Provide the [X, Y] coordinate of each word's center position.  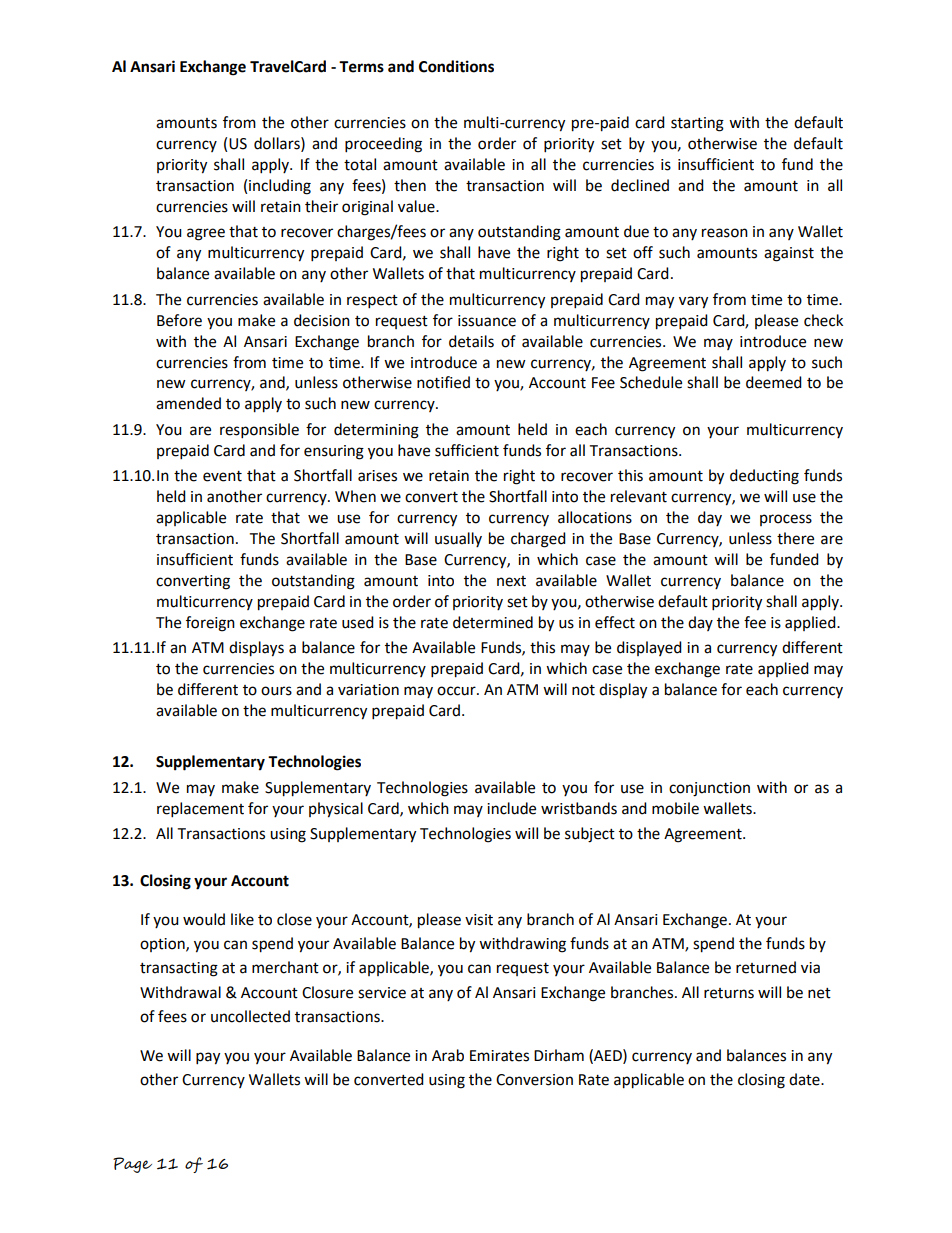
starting [697, 124]
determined [493, 622]
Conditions [456, 66]
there [795, 538]
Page [132, 1165]
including [280, 187]
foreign [210, 624]
